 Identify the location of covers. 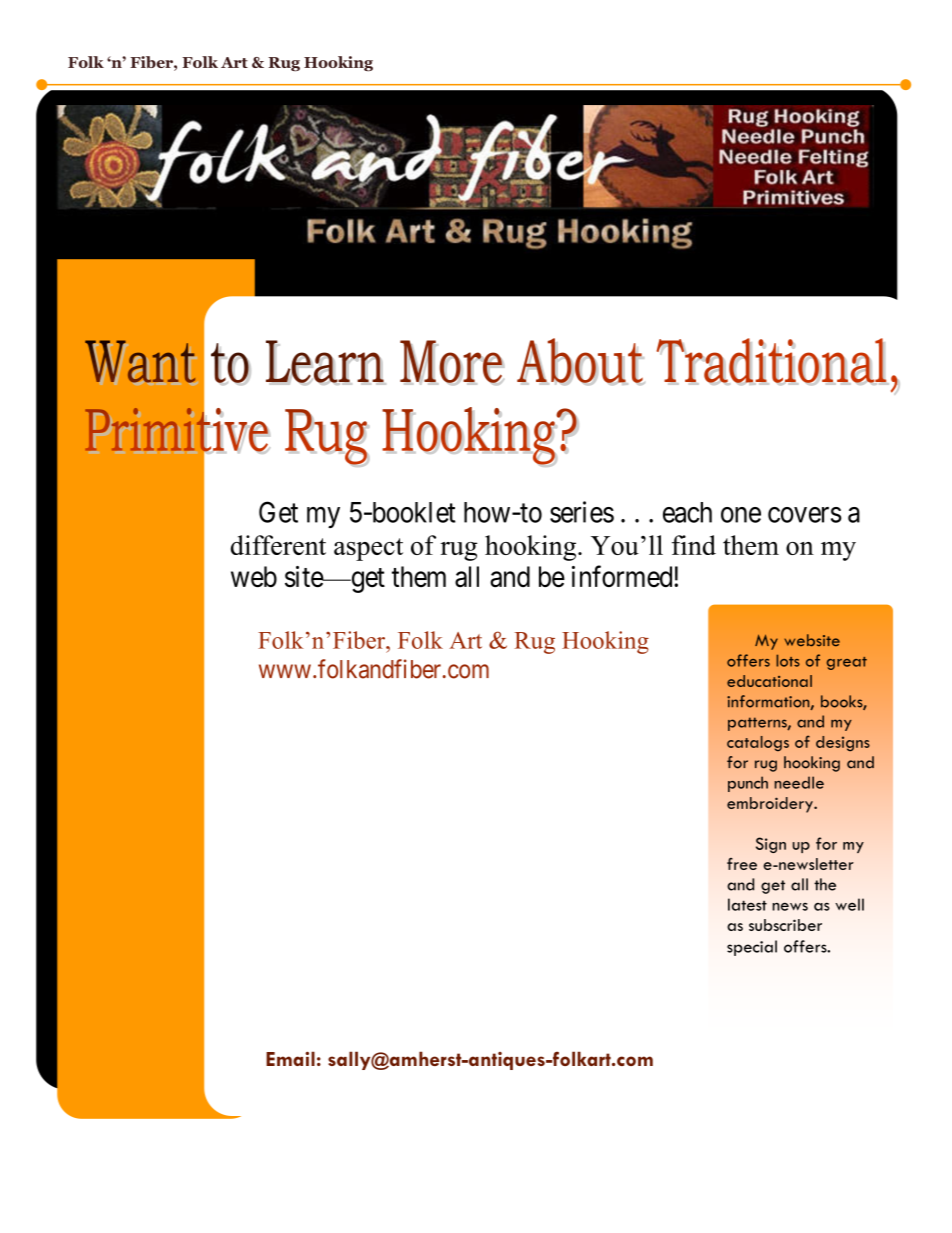
(805, 515).
